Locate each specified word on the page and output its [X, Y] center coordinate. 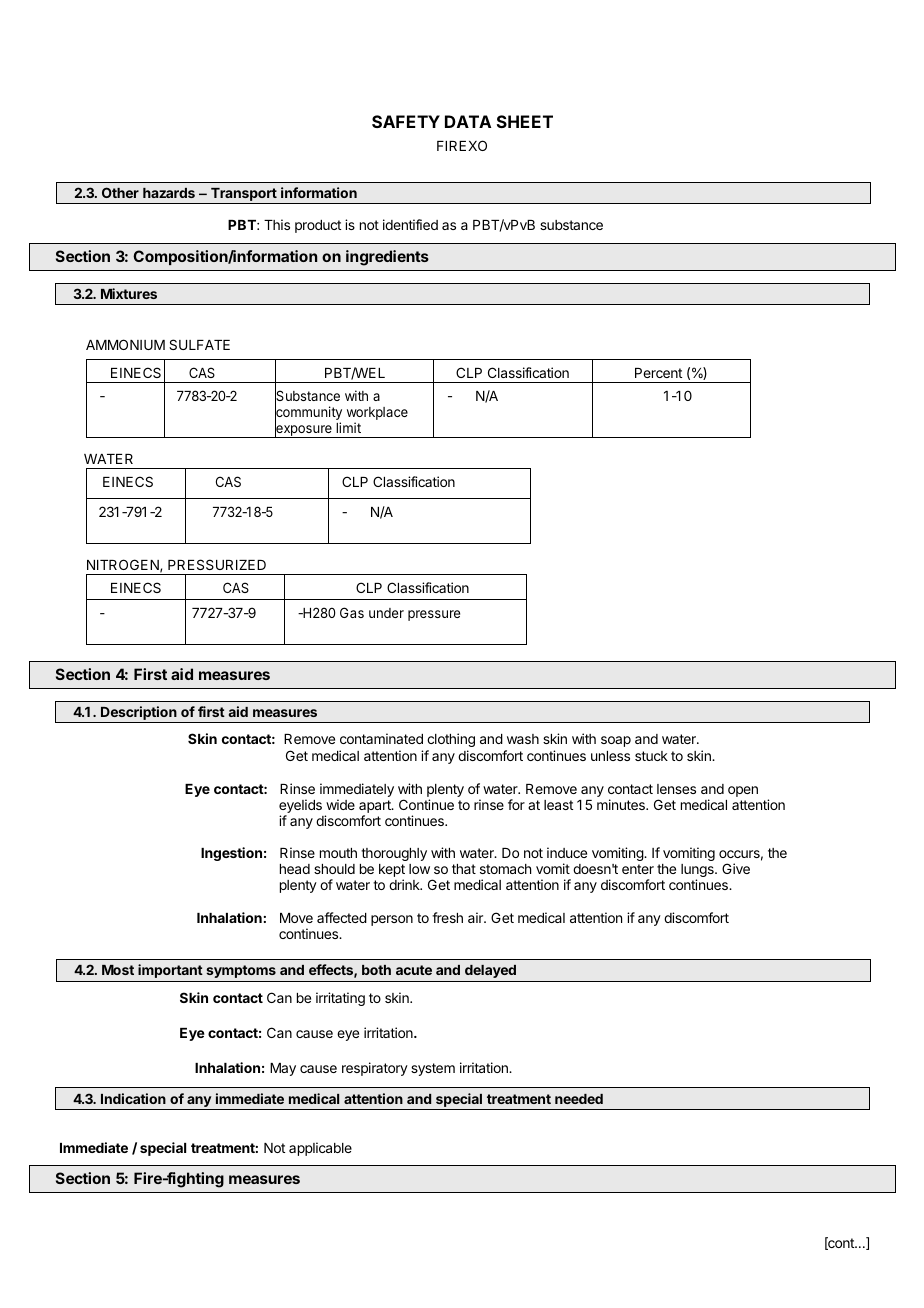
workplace [377, 415]
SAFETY [406, 121]
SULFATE [199, 344]
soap [616, 741]
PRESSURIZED [217, 564]
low [419, 869]
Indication [133, 1098]
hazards [169, 193]
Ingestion [231, 854]
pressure [434, 615]
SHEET [525, 121]
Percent [658, 373]
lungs [698, 872]
